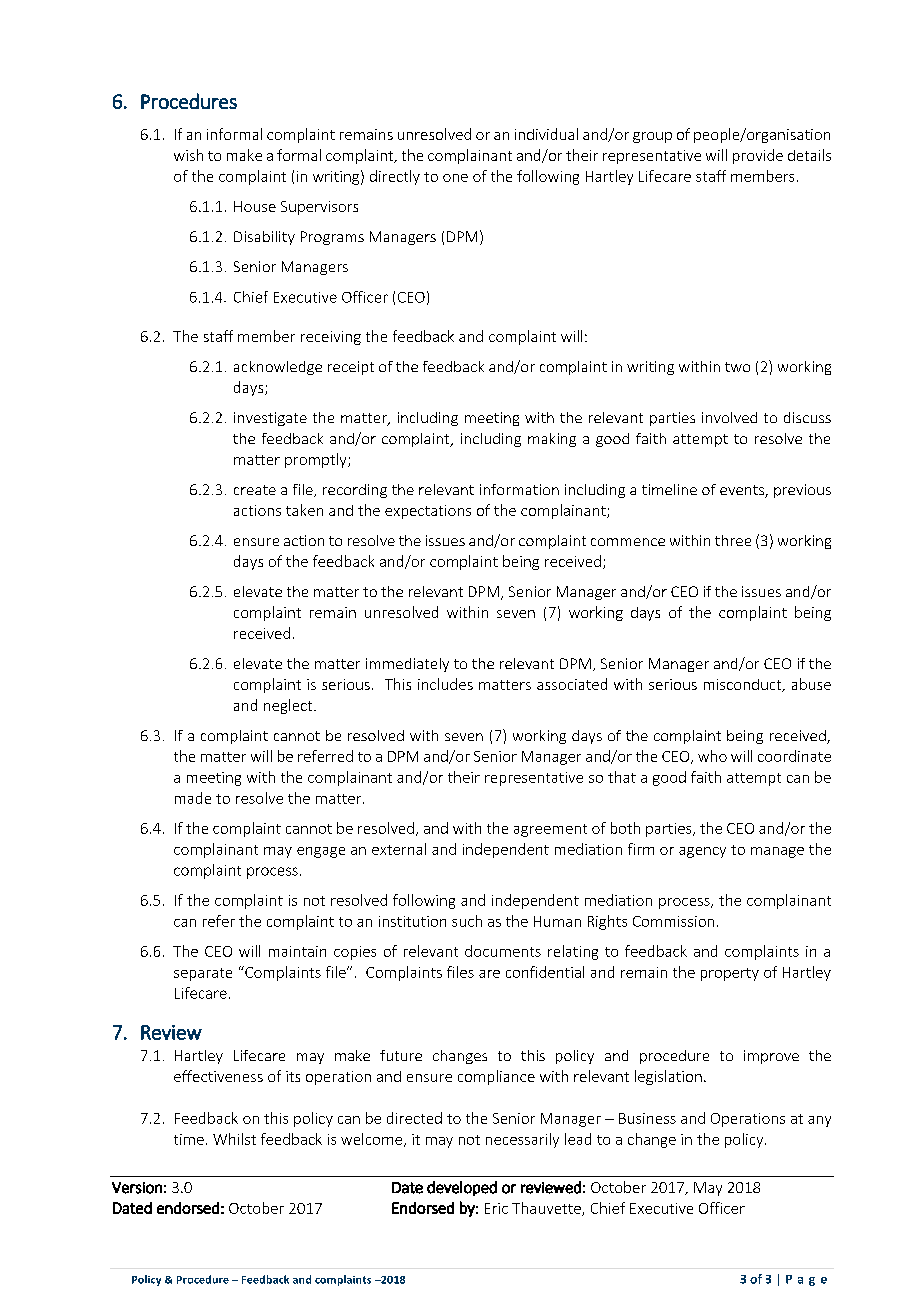 Image resolution: width=924 pixels, height=1308 pixels. I want to click on Whilst, so click(234, 1139).
